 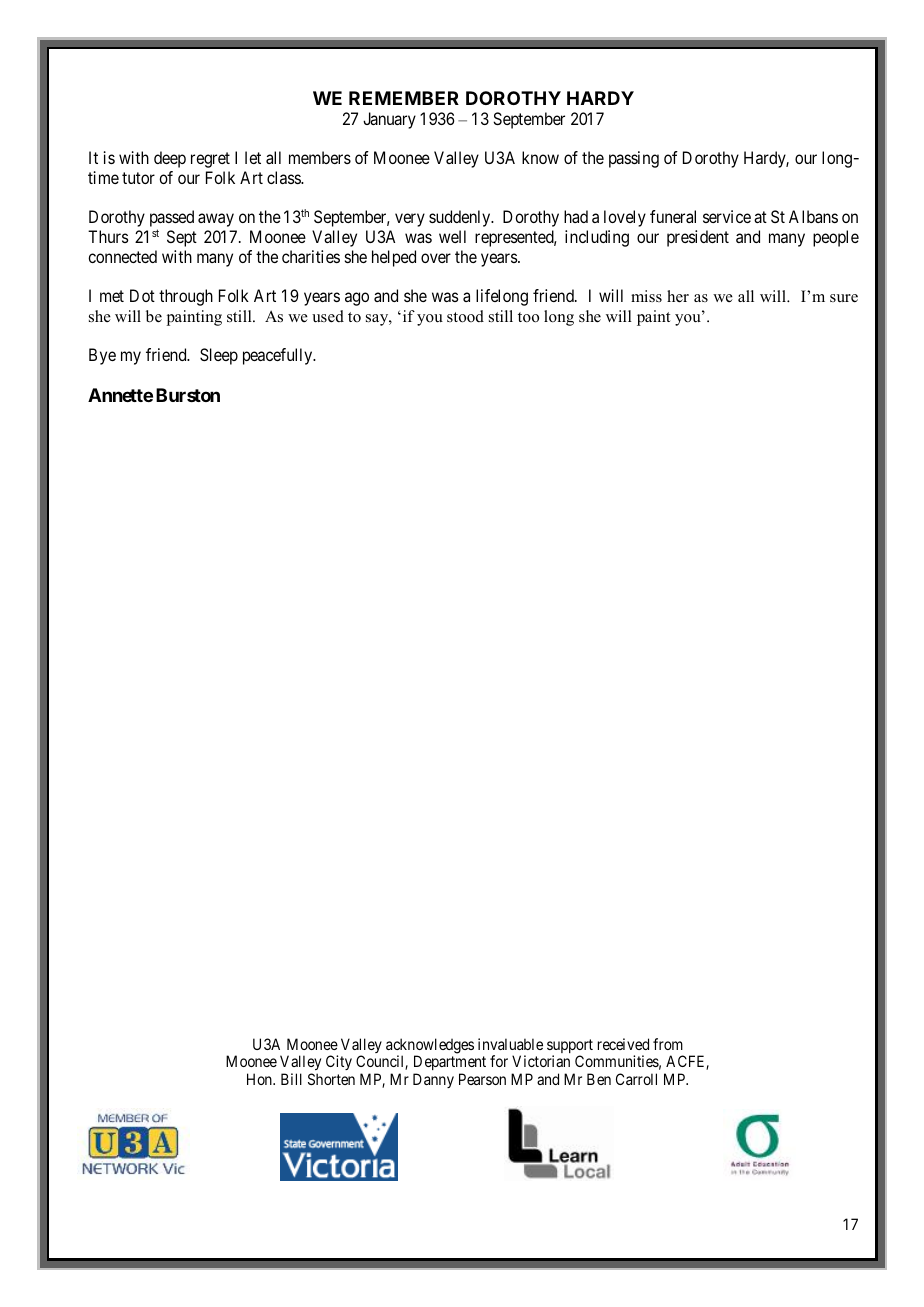 I want to click on stood, so click(x=465, y=316).
